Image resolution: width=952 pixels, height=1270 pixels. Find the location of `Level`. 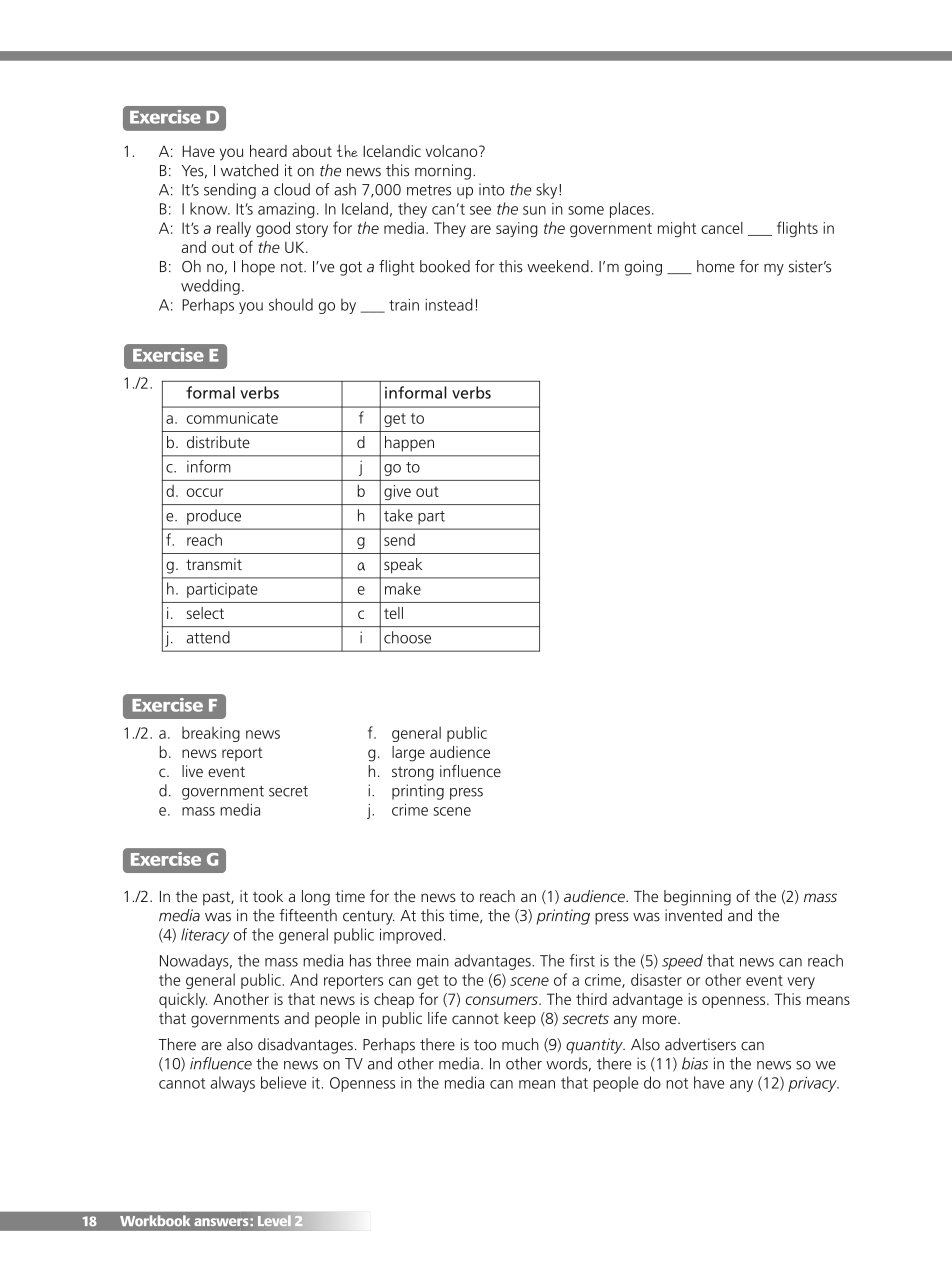

Level is located at coordinates (274, 1220).
